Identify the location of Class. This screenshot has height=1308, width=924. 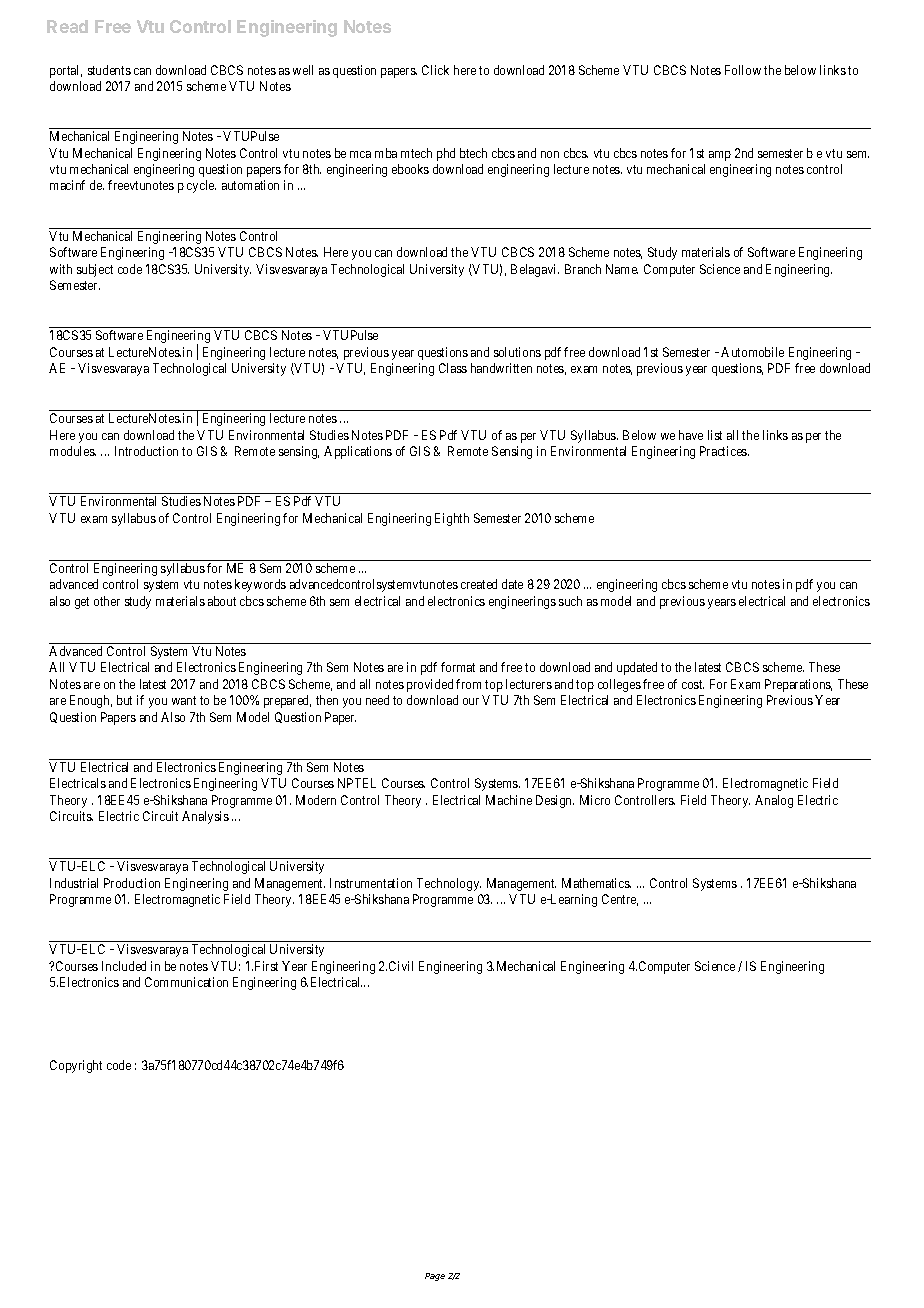
(453, 368).
